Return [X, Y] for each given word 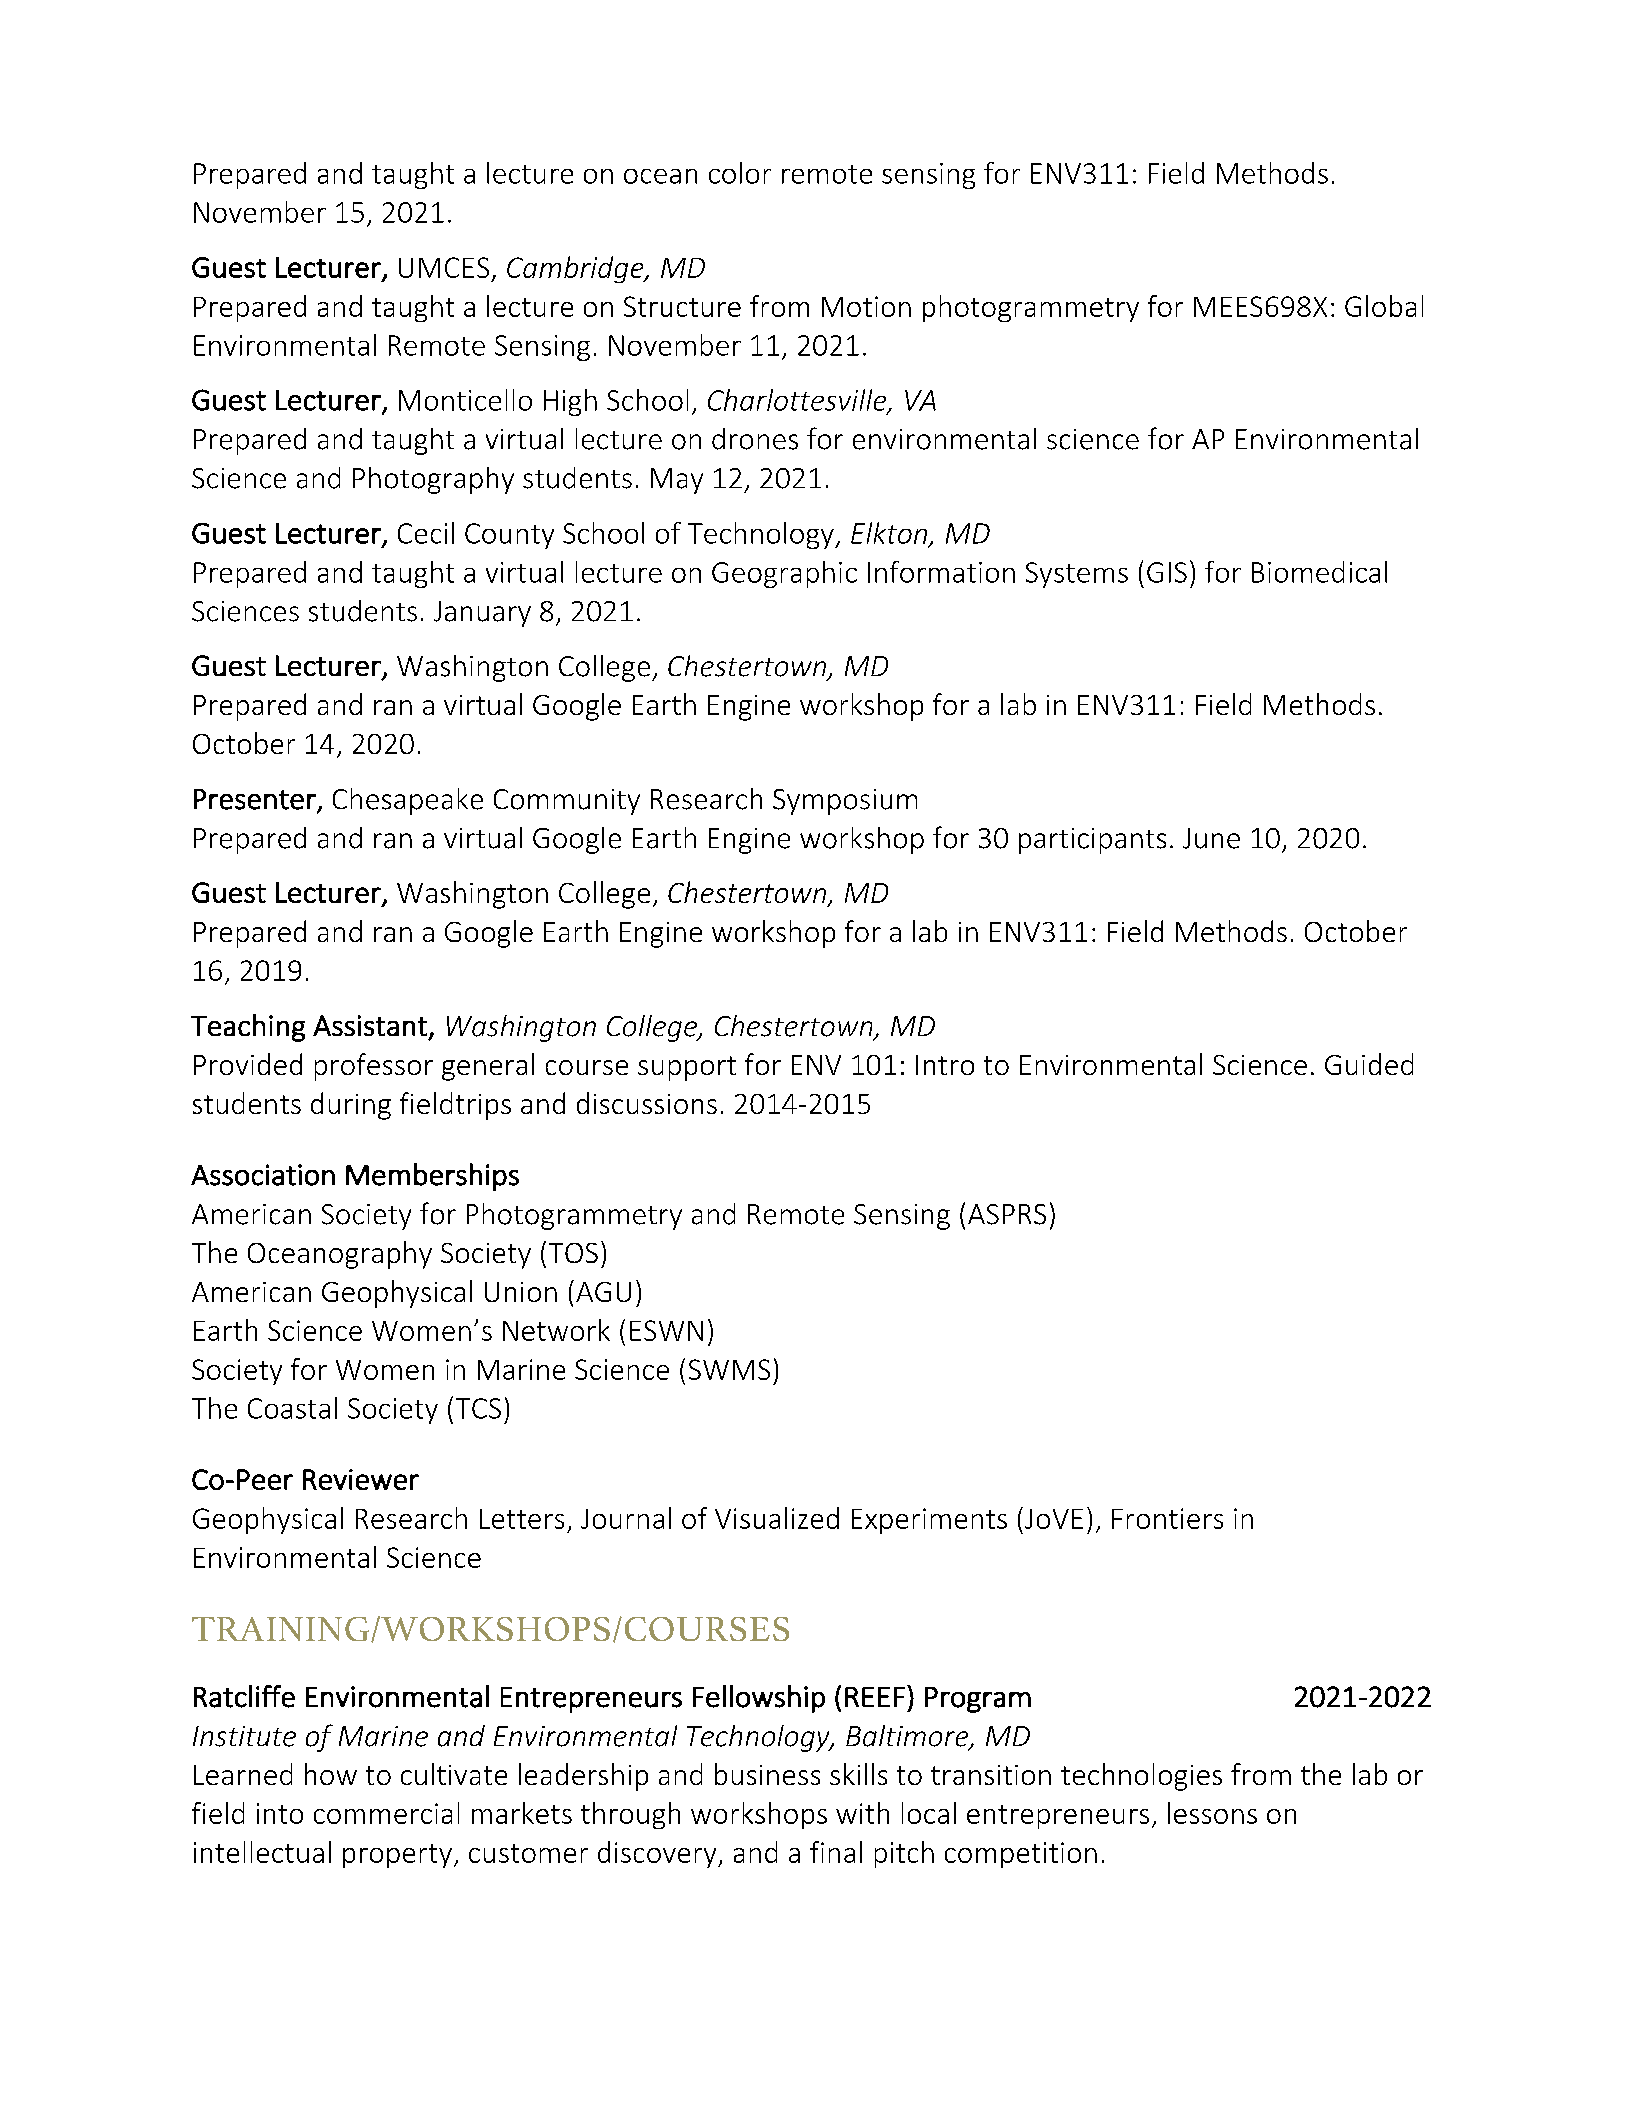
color [740, 173]
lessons [1212, 1813]
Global [1384, 306]
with [862, 1813]
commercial [386, 1813]
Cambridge [576, 269]
